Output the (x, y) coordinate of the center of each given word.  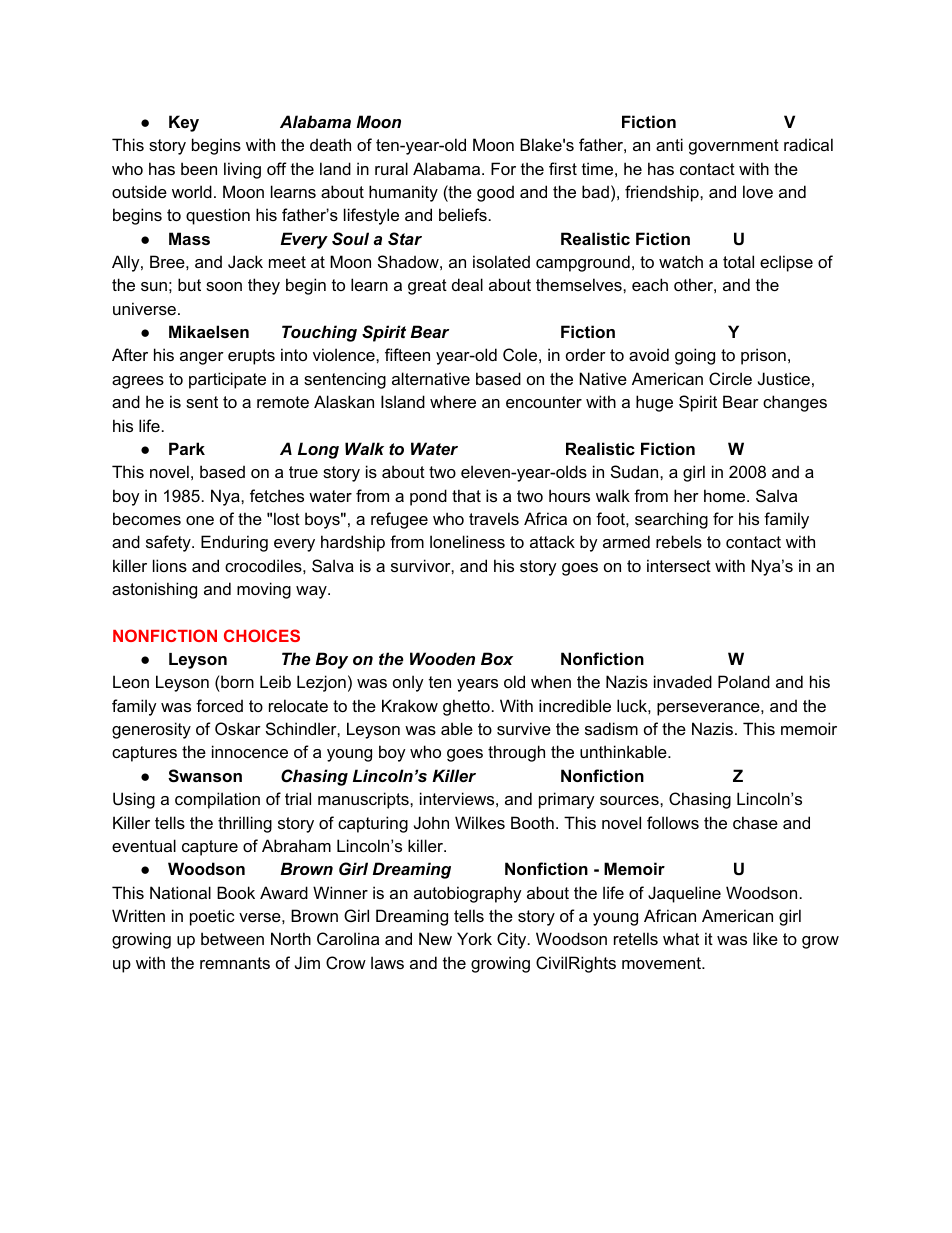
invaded (683, 681)
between (232, 938)
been (199, 168)
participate (227, 380)
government (734, 147)
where (453, 401)
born (236, 683)
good (495, 193)
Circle (730, 378)
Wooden (442, 658)
